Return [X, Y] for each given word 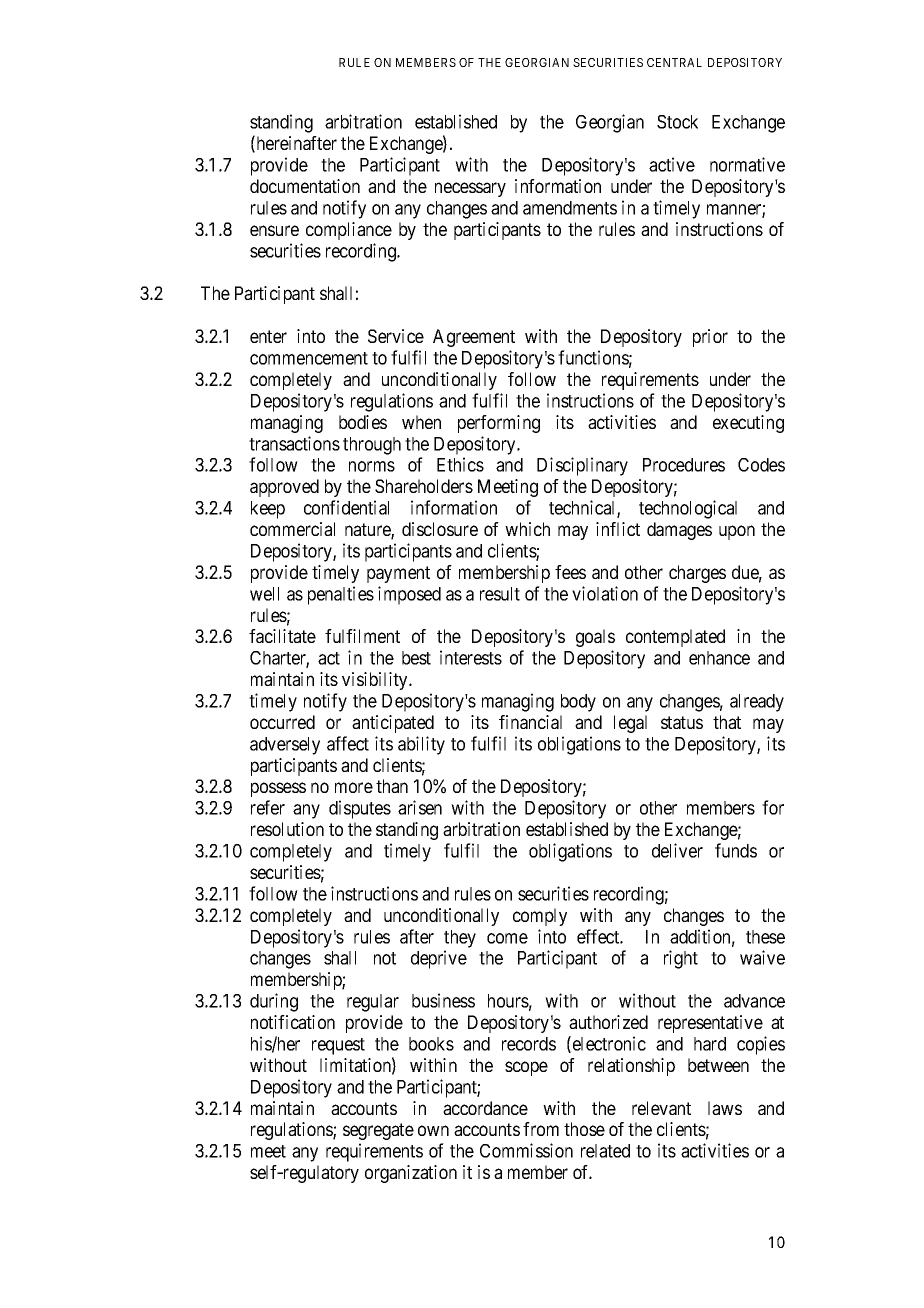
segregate [378, 1131]
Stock [677, 122]
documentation [305, 186]
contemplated [675, 638]
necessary [470, 189]
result [500, 594]
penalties [341, 595]
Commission [526, 1150]
